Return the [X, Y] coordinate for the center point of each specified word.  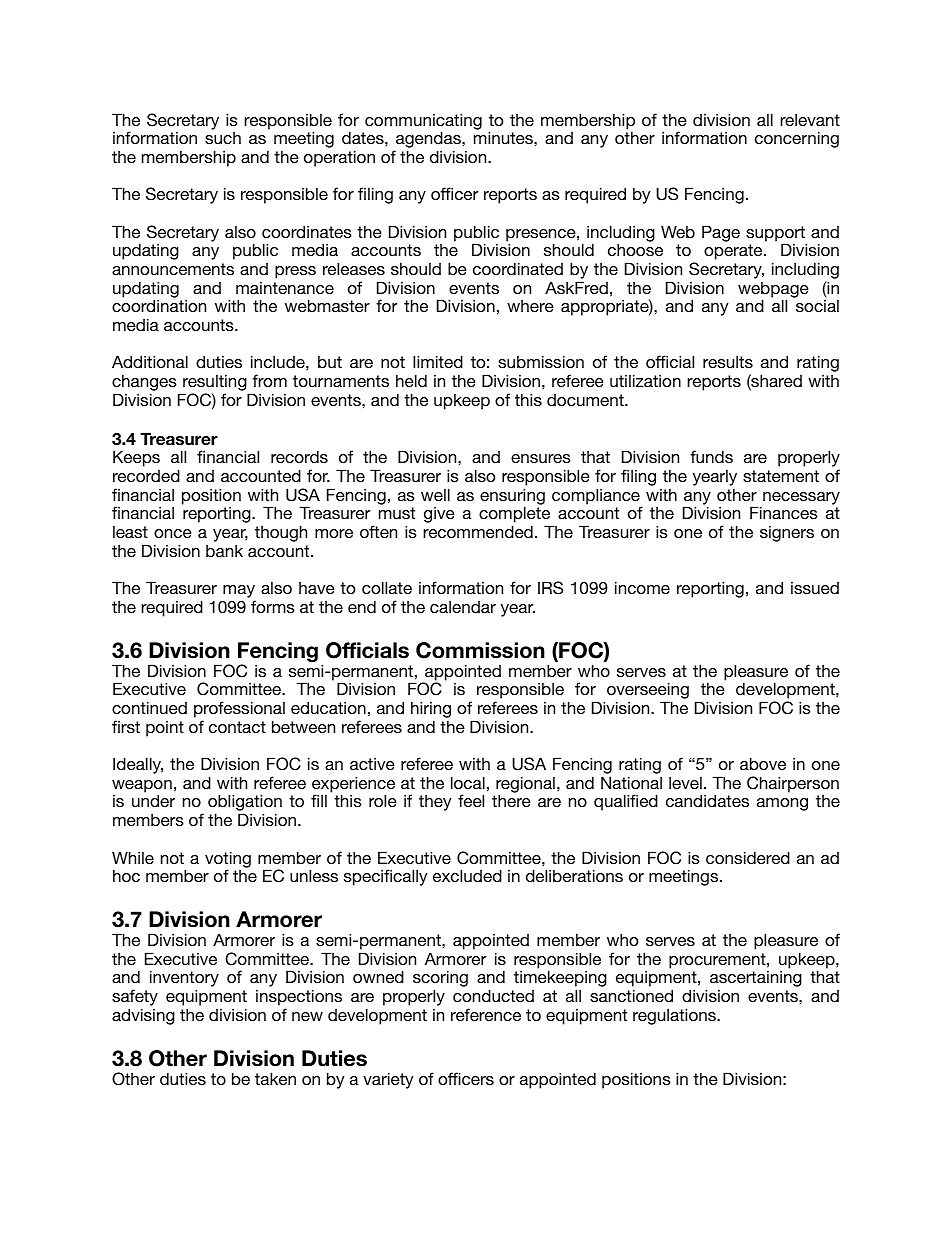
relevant [810, 119]
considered [748, 857]
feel [471, 800]
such [223, 138]
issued [815, 587]
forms [273, 606]
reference [486, 1014]
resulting [215, 384]
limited [438, 361]
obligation [245, 804]
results [728, 361]
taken [275, 1078]
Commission [480, 650]
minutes [504, 137]
